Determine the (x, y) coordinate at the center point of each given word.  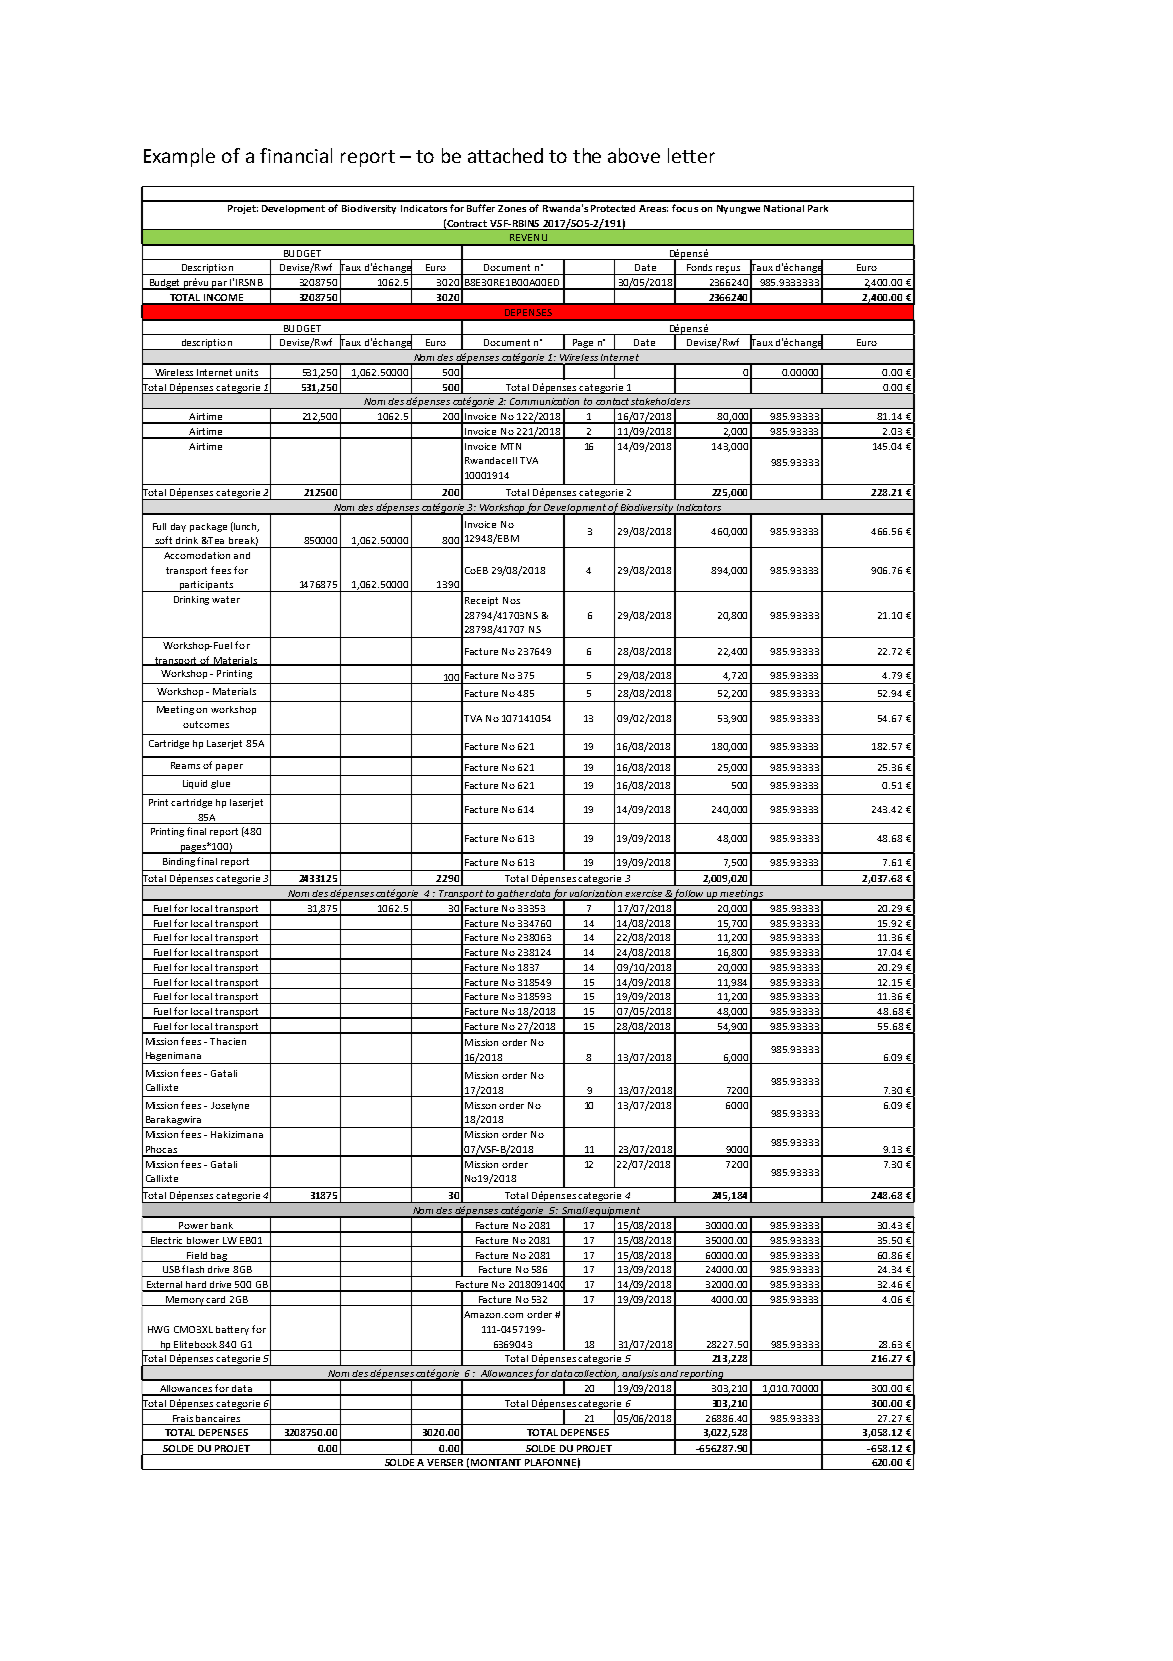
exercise (644, 895)
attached (505, 155)
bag (219, 1257)
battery (232, 1330)
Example (179, 157)
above (634, 155)
